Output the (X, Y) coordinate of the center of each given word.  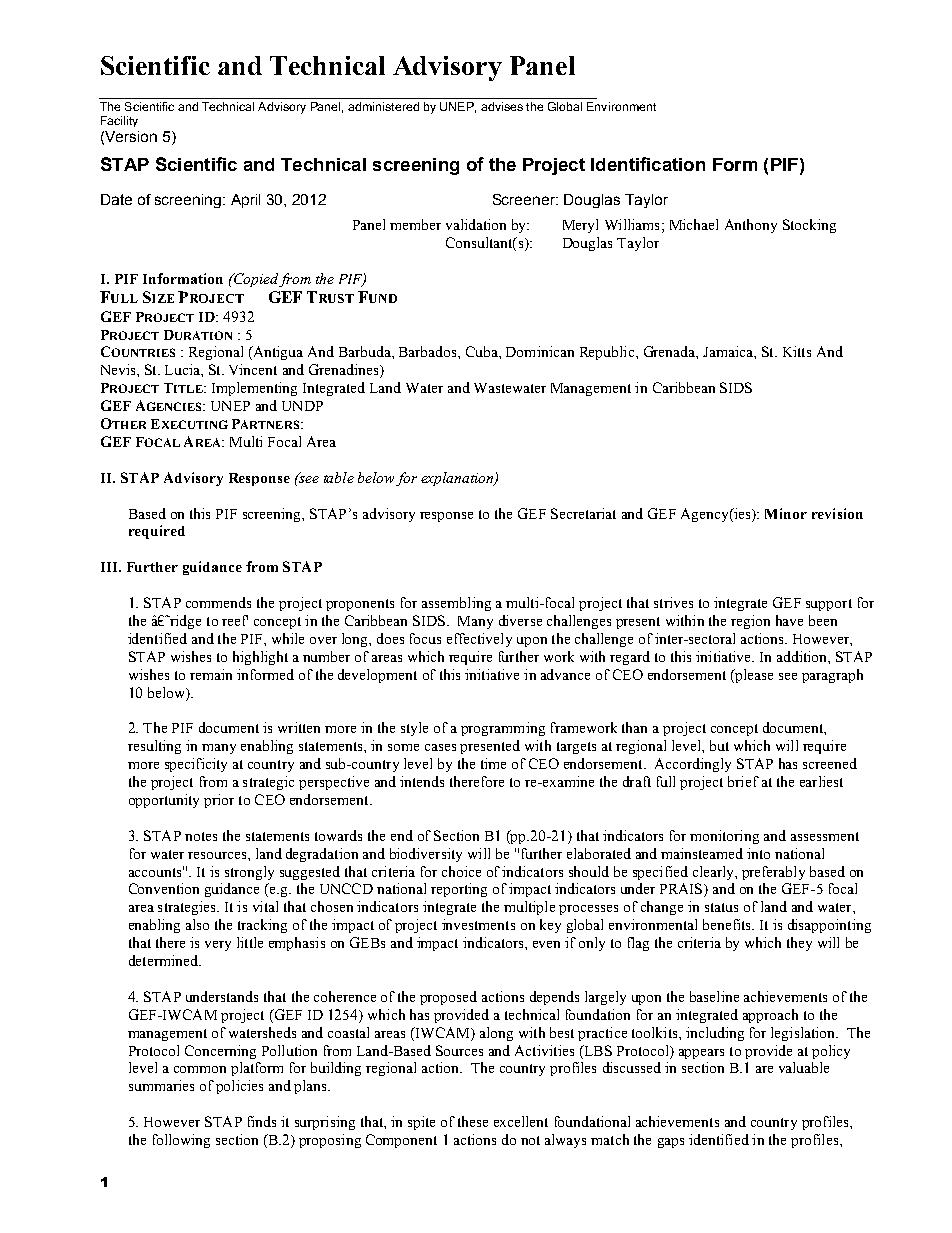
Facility (119, 121)
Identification (648, 164)
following (181, 1141)
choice (461, 871)
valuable (804, 1067)
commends (218, 602)
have (789, 620)
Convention (164, 888)
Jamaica (729, 351)
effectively (479, 640)
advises (502, 106)
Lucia (183, 369)
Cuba (483, 351)
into (758, 853)
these (473, 1121)
